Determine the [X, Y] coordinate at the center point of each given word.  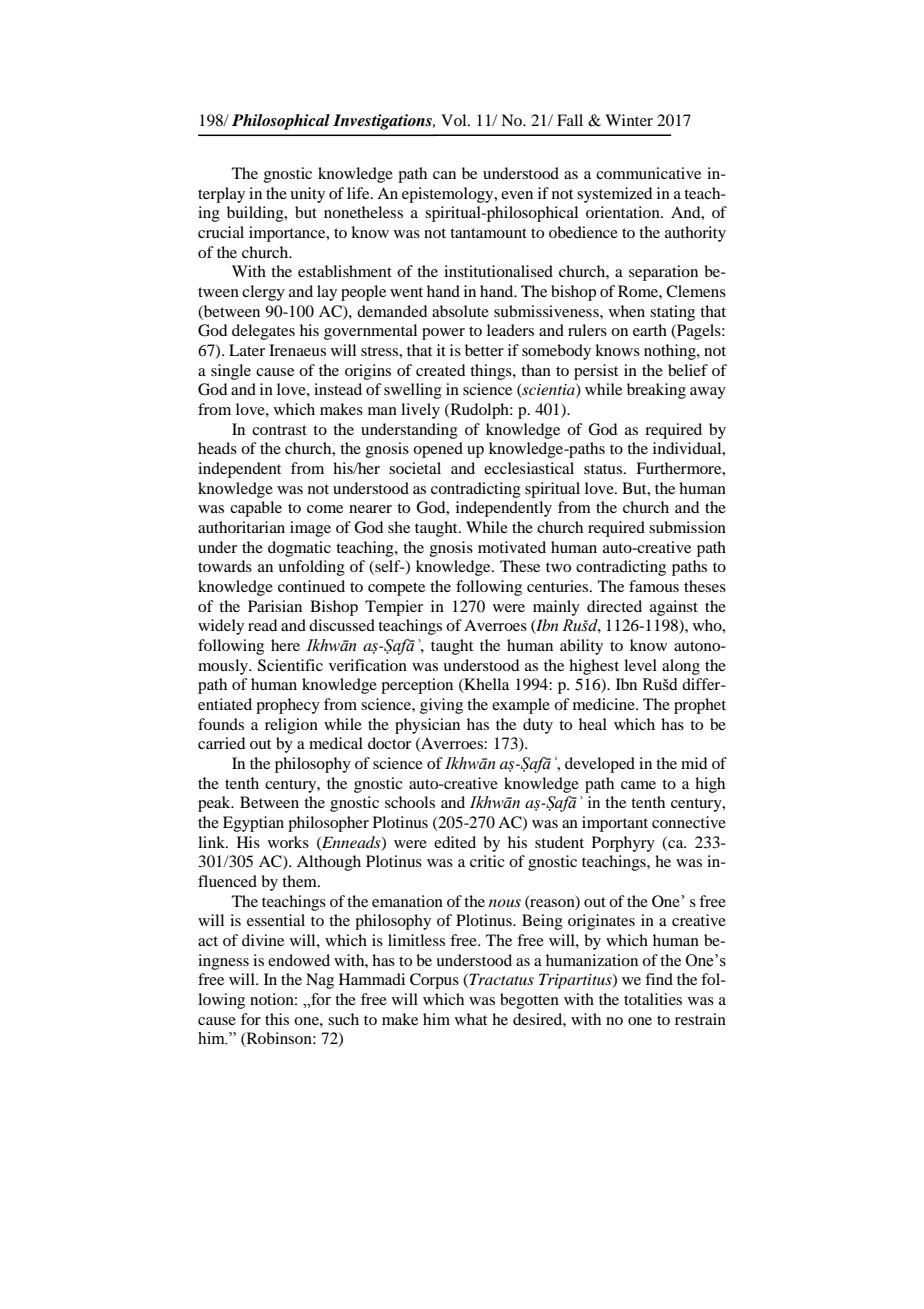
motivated [512, 547]
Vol [455, 120]
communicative [648, 173]
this [277, 1019]
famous [654, 586]
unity [307, 195]
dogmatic [299, 549]
